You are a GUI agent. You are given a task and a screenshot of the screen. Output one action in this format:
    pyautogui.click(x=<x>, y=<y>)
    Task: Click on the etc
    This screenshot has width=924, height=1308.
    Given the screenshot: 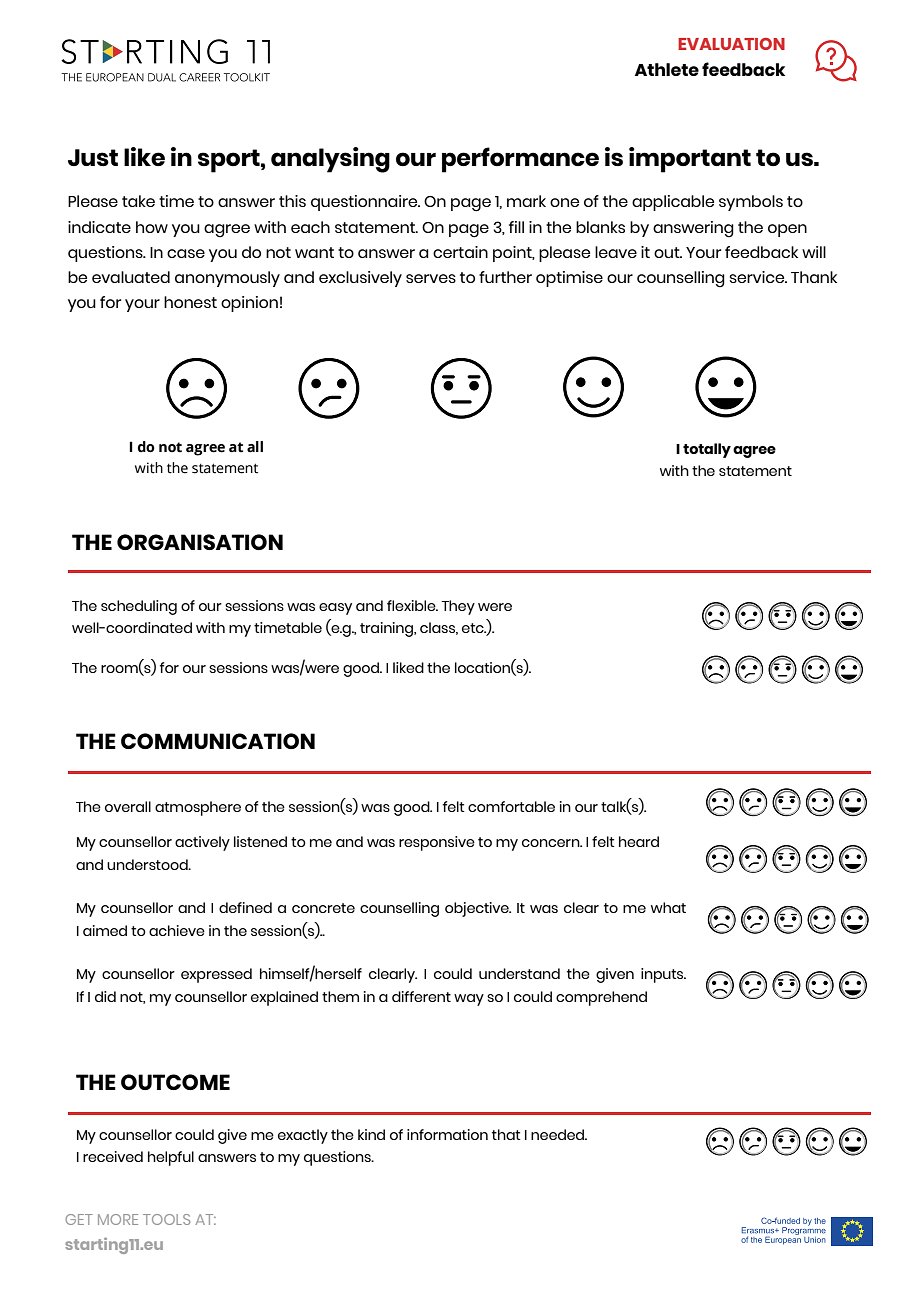 What is the action you would take?
    pyautogui.click(x=474, y=628)
